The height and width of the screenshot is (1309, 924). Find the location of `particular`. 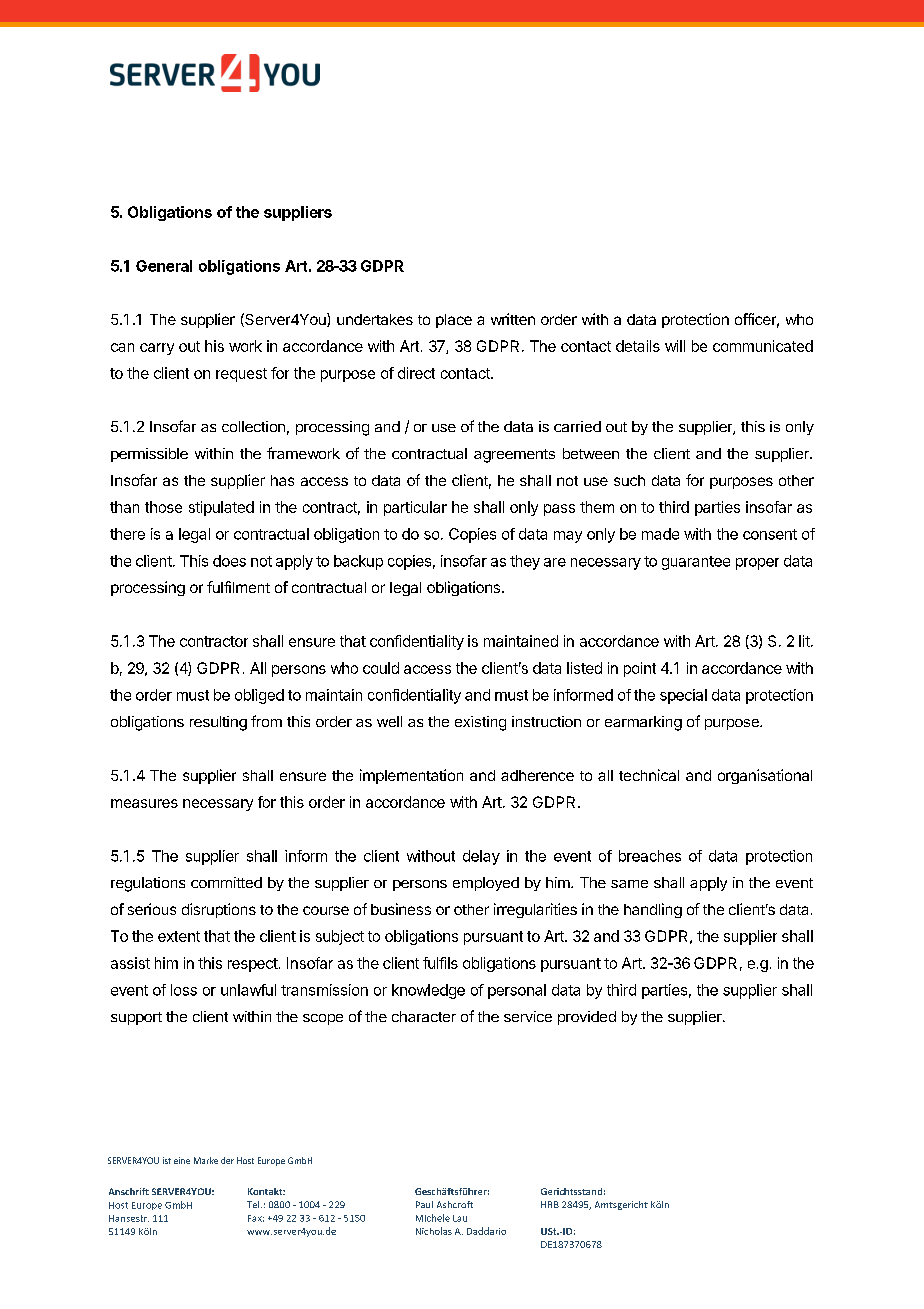

particular is located at coordinates (415, 508).
